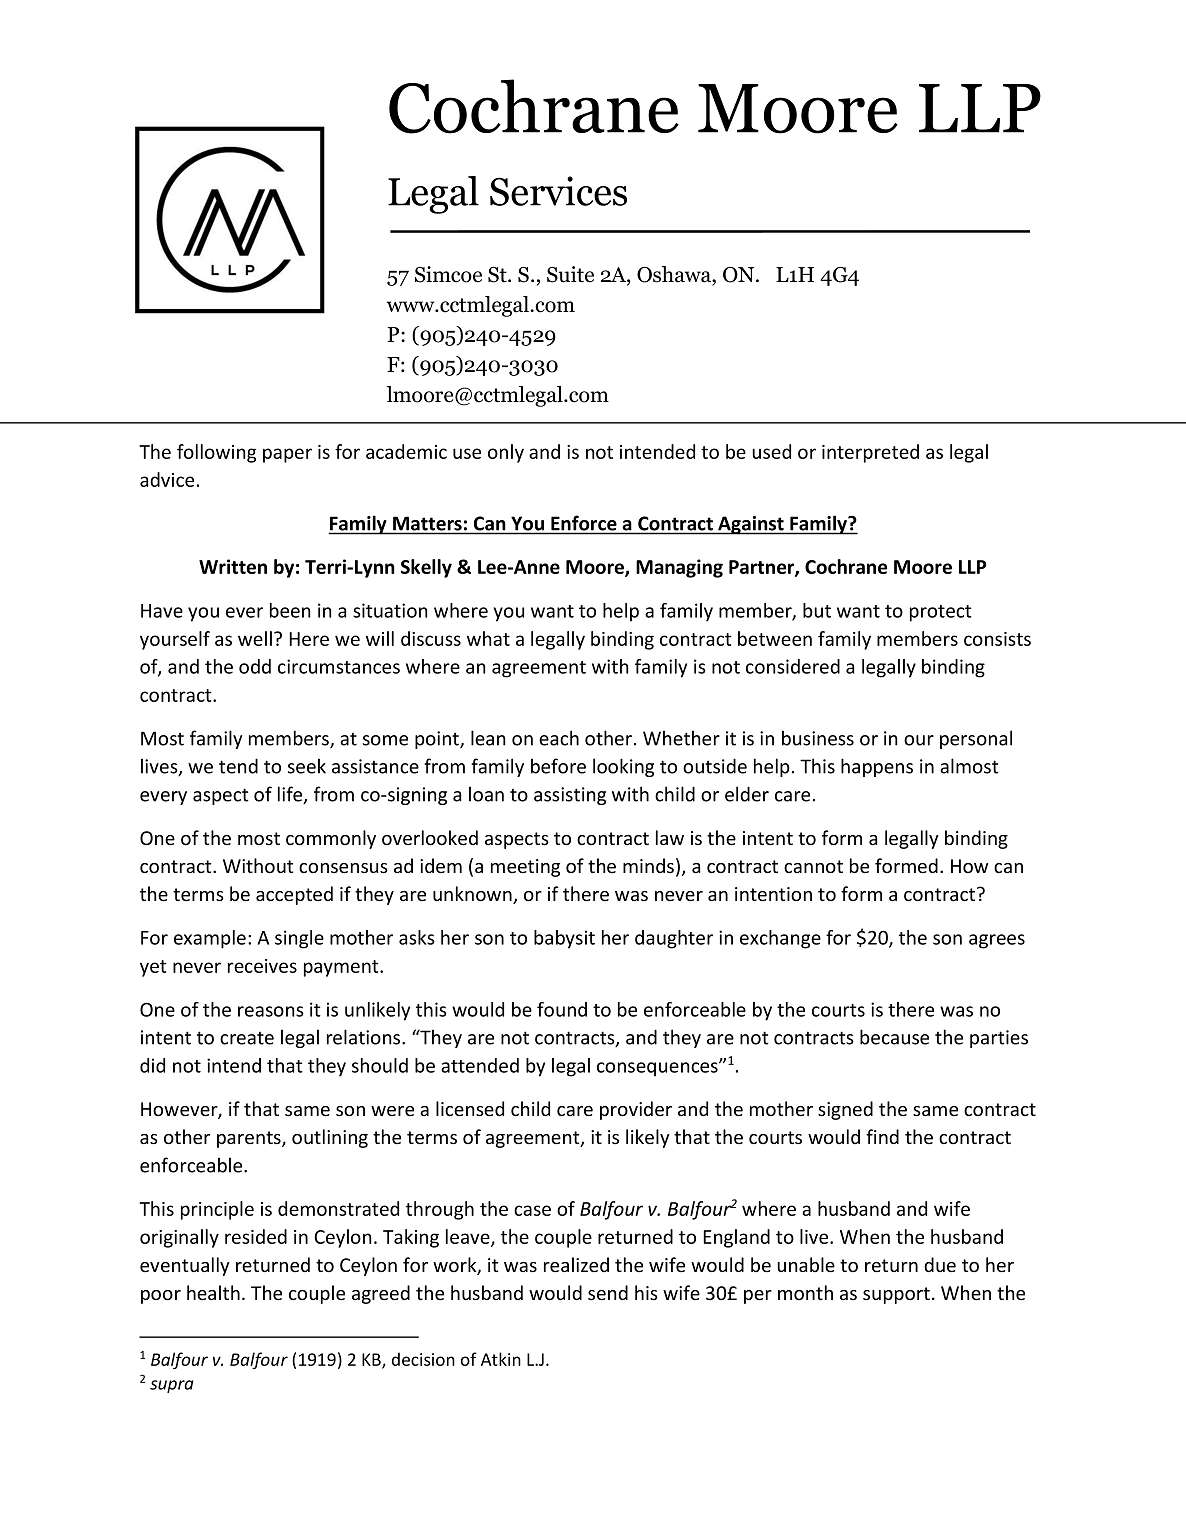  I want to click on protect, so click(941, 613).
